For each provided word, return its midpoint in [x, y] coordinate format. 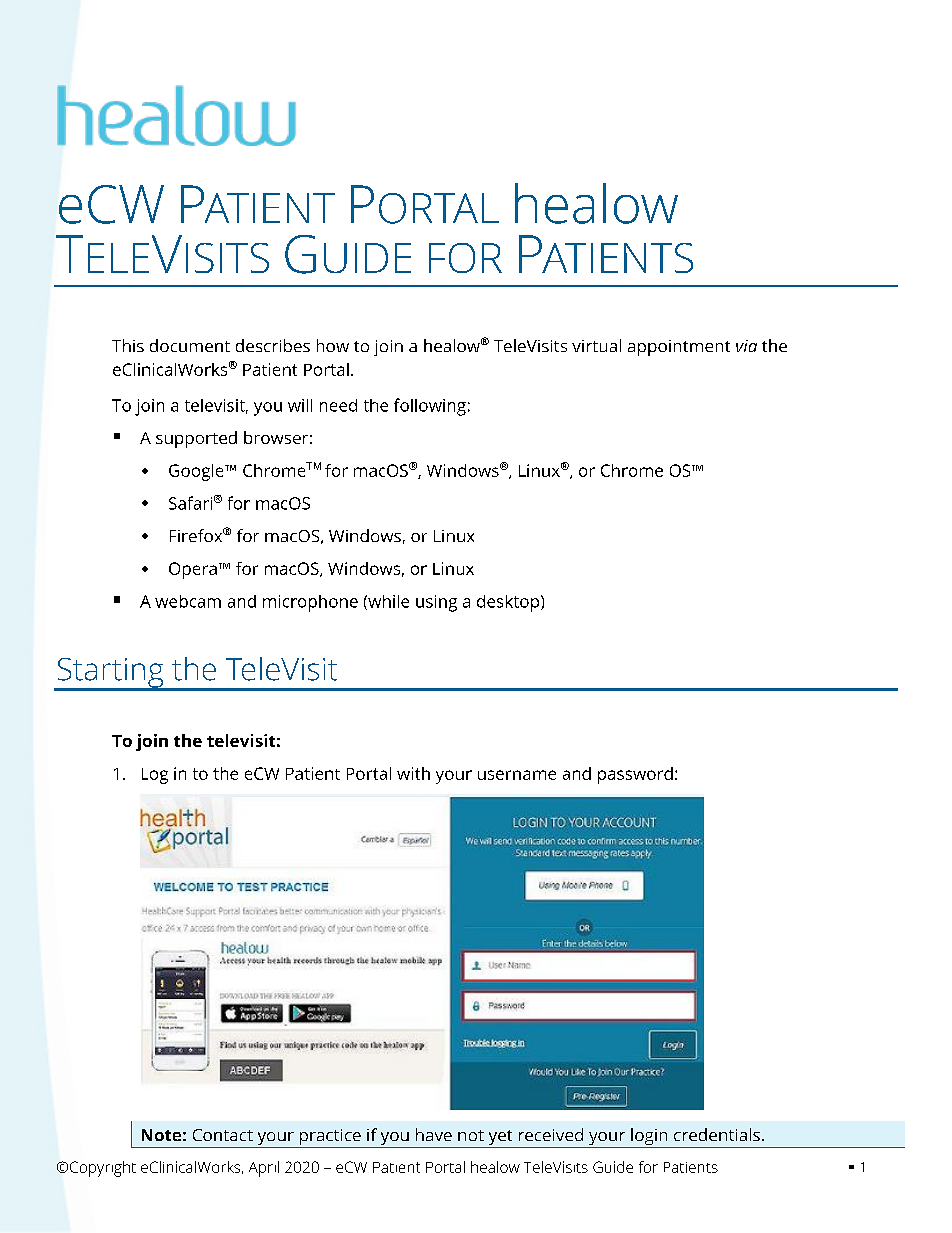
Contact [223, 1135]
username [517, 775]
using [436, 603]
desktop [509, 603]
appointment [679, 348]
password [635, 775]
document [190, 345]
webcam [188, 601]
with [413, 773]
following [430, 407]
